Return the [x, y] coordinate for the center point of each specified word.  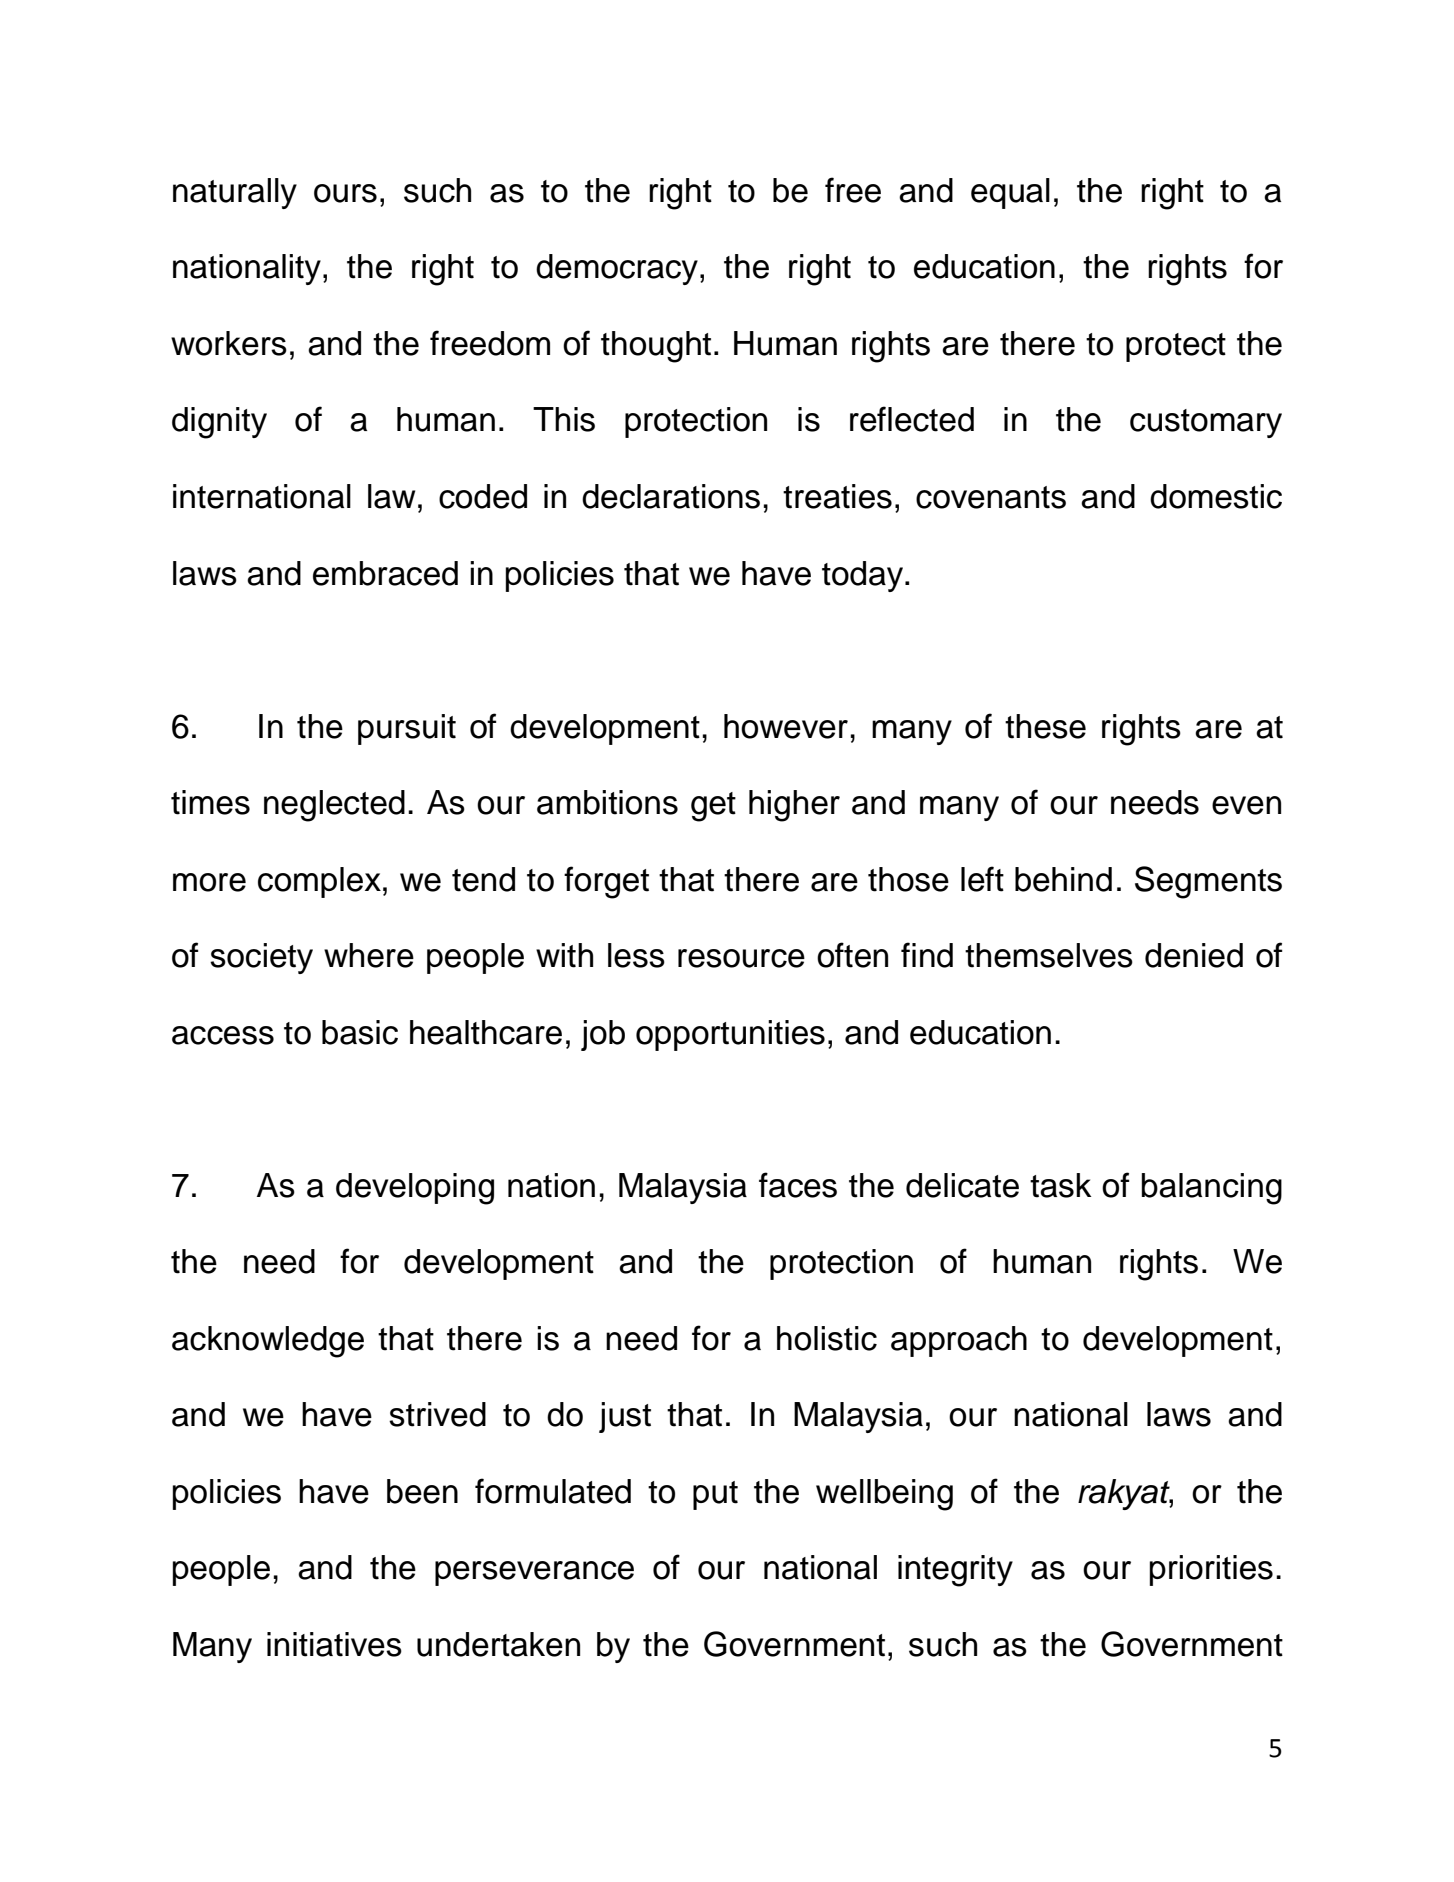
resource [741, 958]
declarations [671, 496]
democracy [617, 269]
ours [345, 193]
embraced [385, 573]
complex [319, 882]
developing [415, 1189]
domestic [1216, 496]
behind [1063, 879]
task [1060, 1185]
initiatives [334, 1644]
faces [798, 1185]
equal [1010, 193]
